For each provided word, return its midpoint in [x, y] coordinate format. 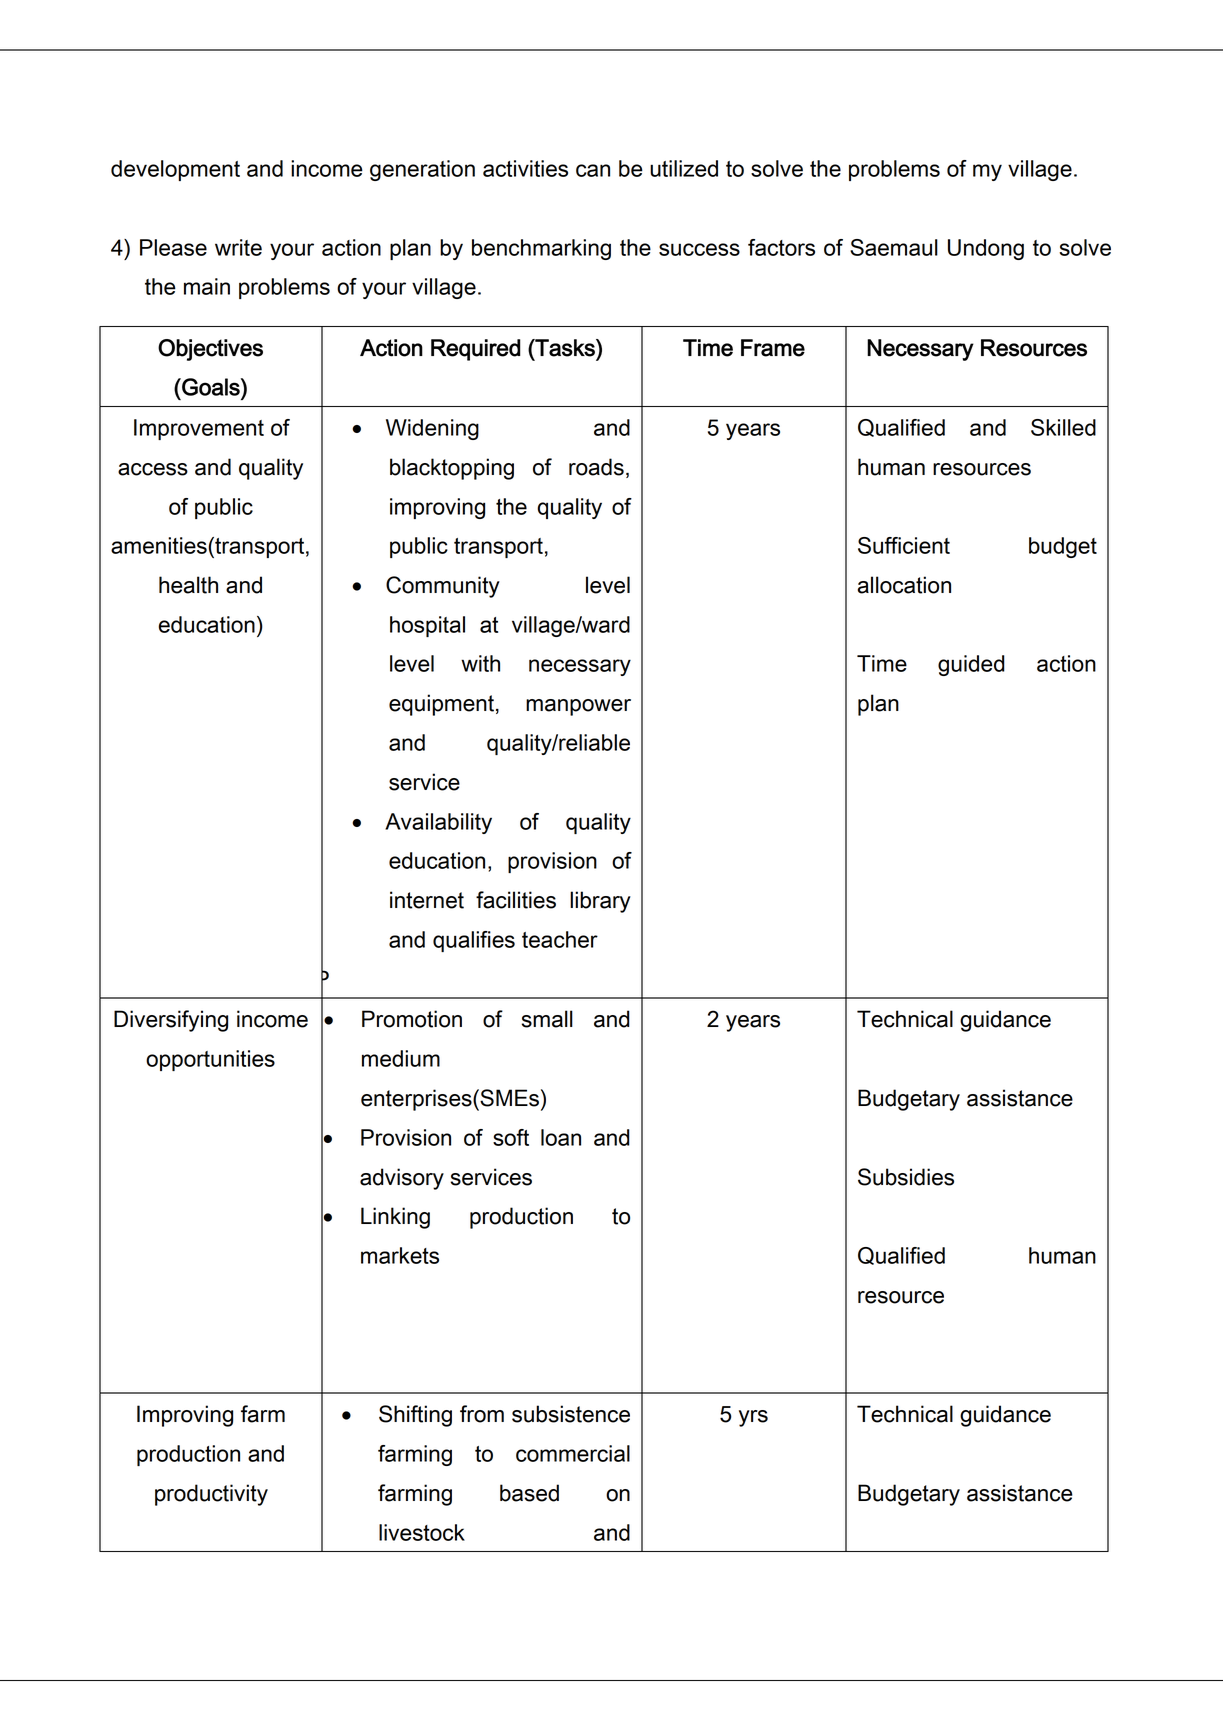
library [600, 902]
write [238, 247]
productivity [211, 1495]
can [593, 170]
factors [781, 247]
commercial [573, 1453]
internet [427, 900]
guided [971, 665]
